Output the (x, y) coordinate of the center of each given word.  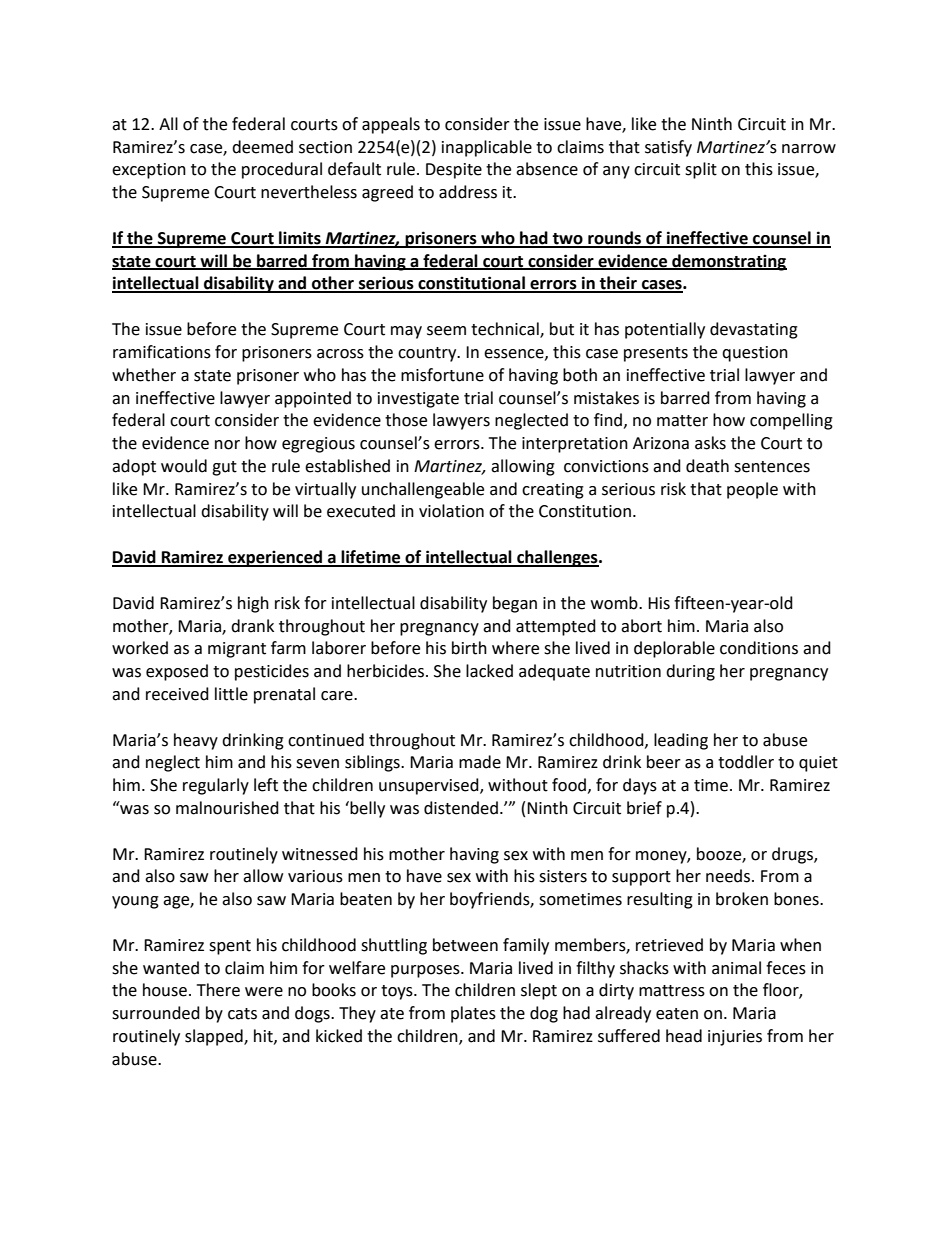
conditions (759, 648)
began (515, 604)
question (755, 354)
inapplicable (487, 148)
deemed (262, 147)
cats (242, 1014)
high (253, 604)
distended (461, 808)
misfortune (442, 375)
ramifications (162, 352)
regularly (216, 786)
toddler (746, 762)
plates (473, 1014)
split (701, 170)
